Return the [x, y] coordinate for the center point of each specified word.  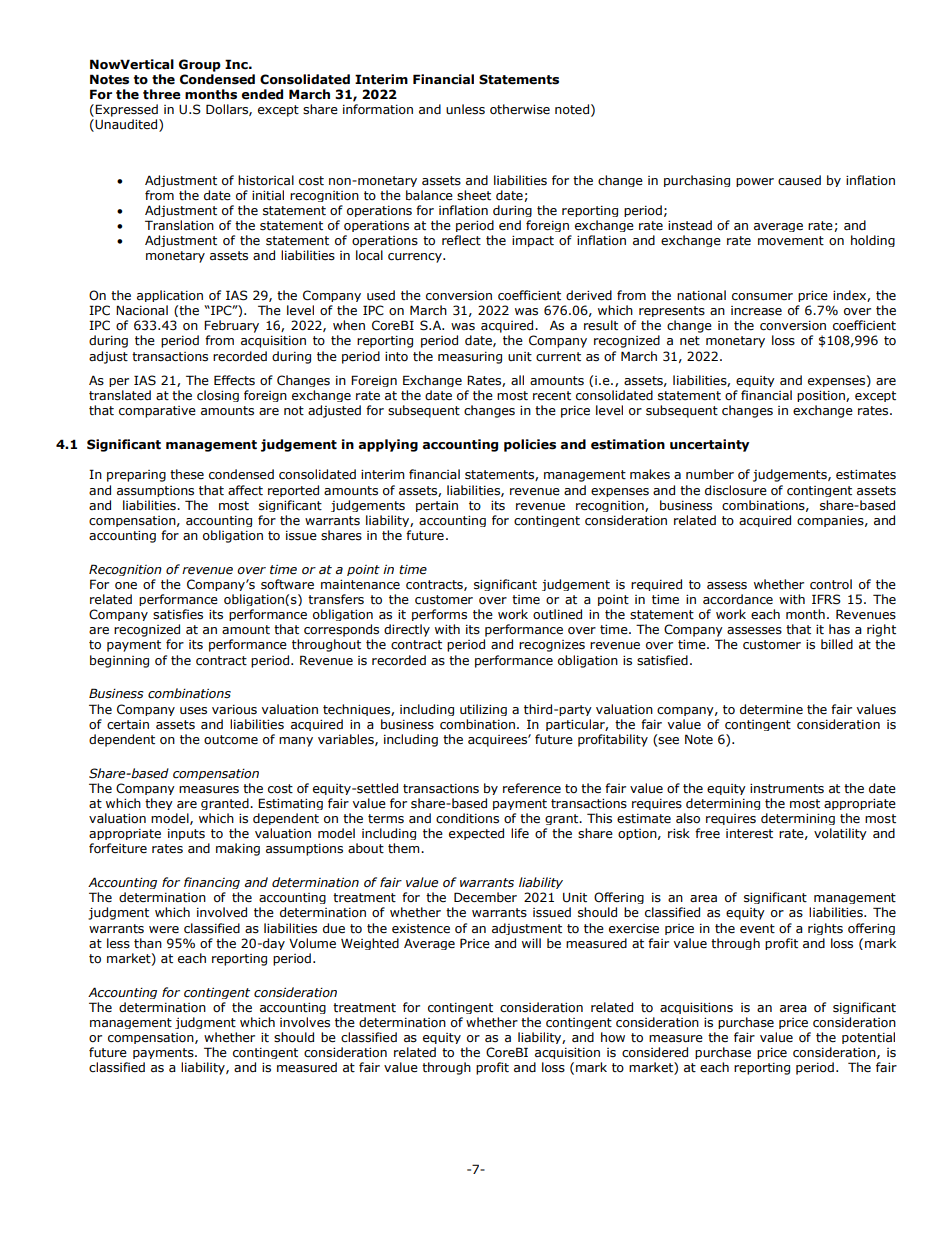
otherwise [520, 109]
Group [200, 65]
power [755, 182]
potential [868, 1038]
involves [305, 1022]
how [613, 1037]
